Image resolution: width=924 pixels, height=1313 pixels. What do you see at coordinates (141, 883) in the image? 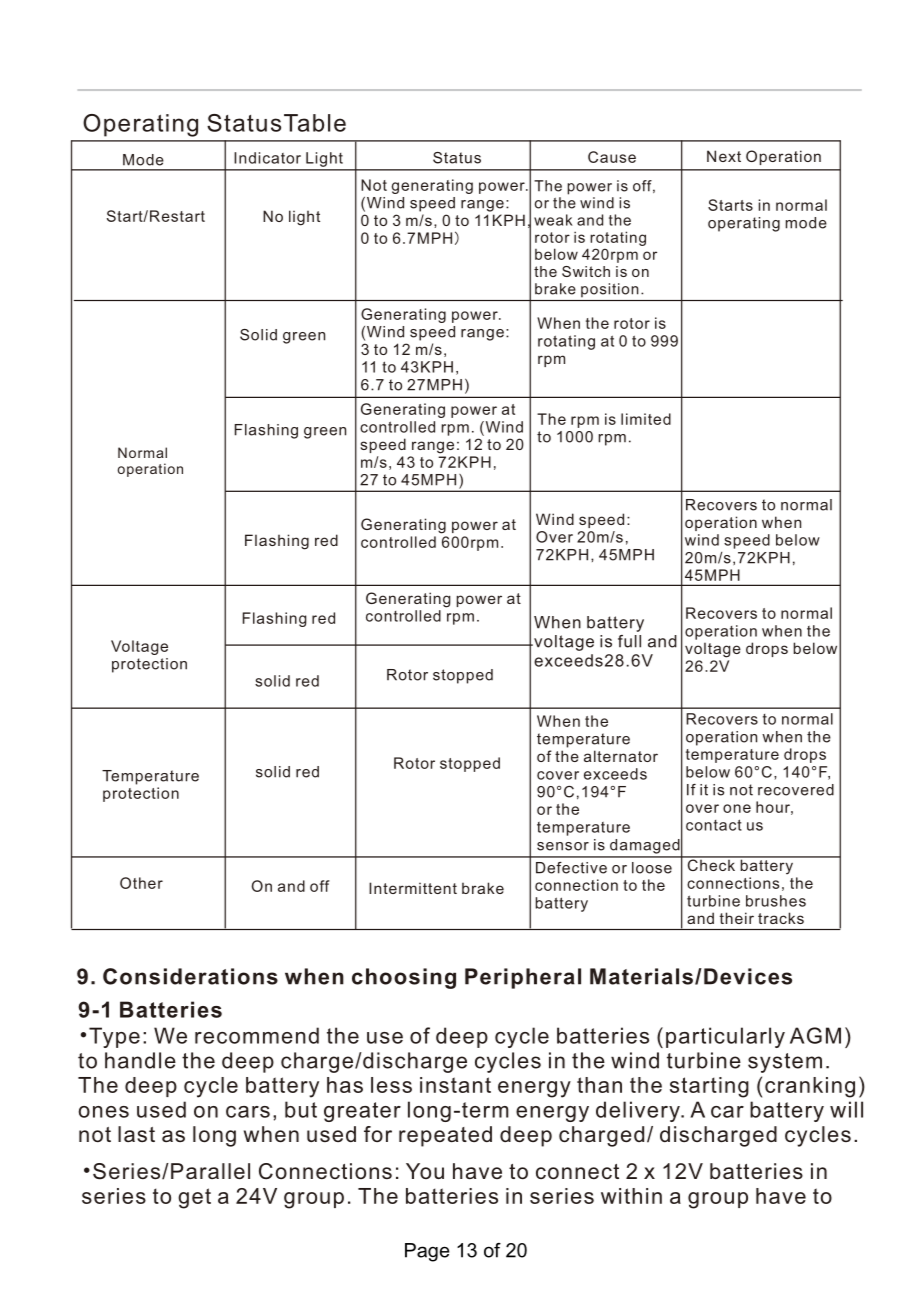
I see `Other` at bounding box center [141, 883].
